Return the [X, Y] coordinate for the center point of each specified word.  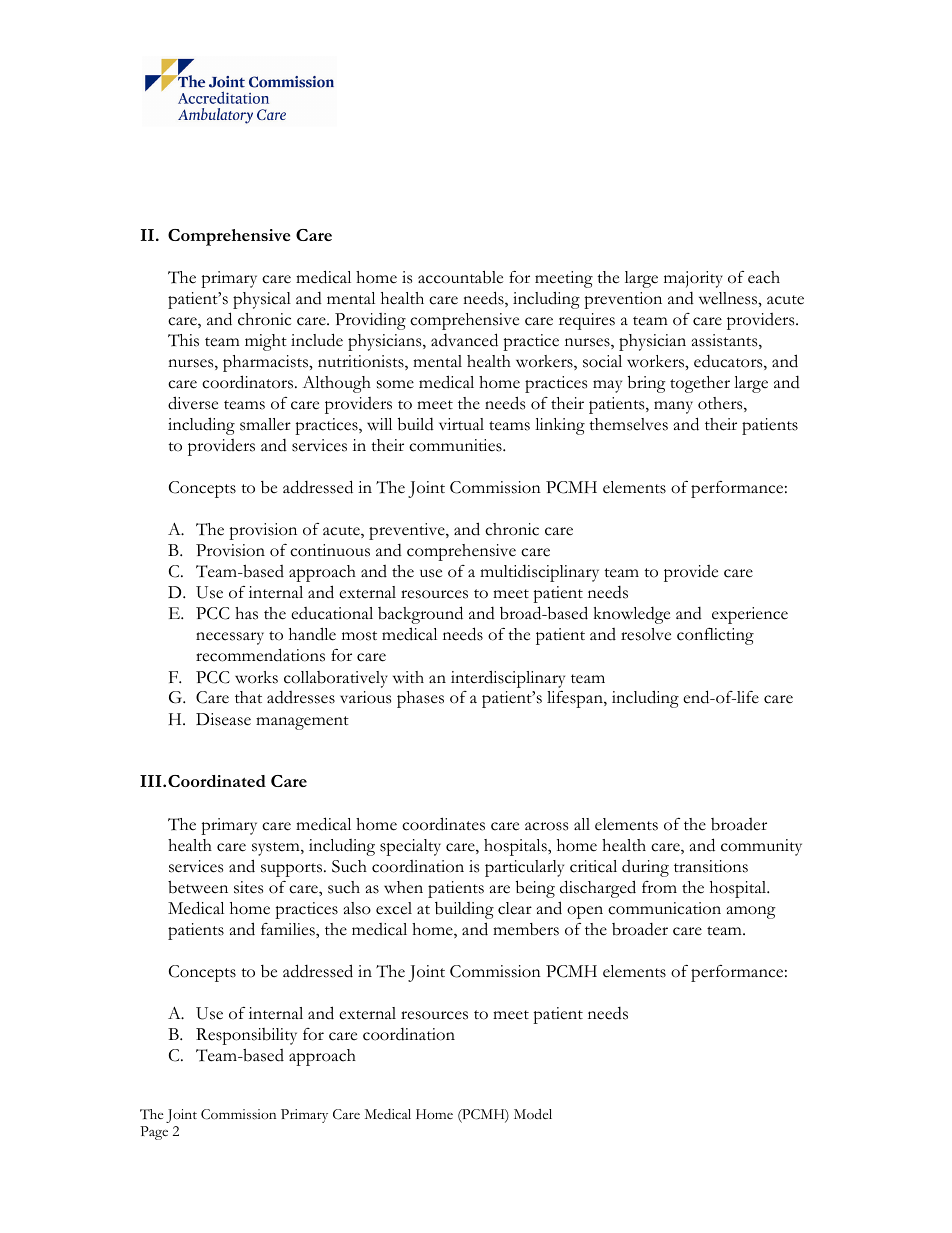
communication [664, 908]
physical [262, 300]
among [751, 912]
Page [154, 1133]
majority [693, 279]
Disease [223, 719]
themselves [628, 424]
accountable [460, 277]
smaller [265, 424]
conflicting [715, 636]
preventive [408, 531]
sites [248, 887]
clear [515, 908]
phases [420, 699]
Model [533, 1114]
